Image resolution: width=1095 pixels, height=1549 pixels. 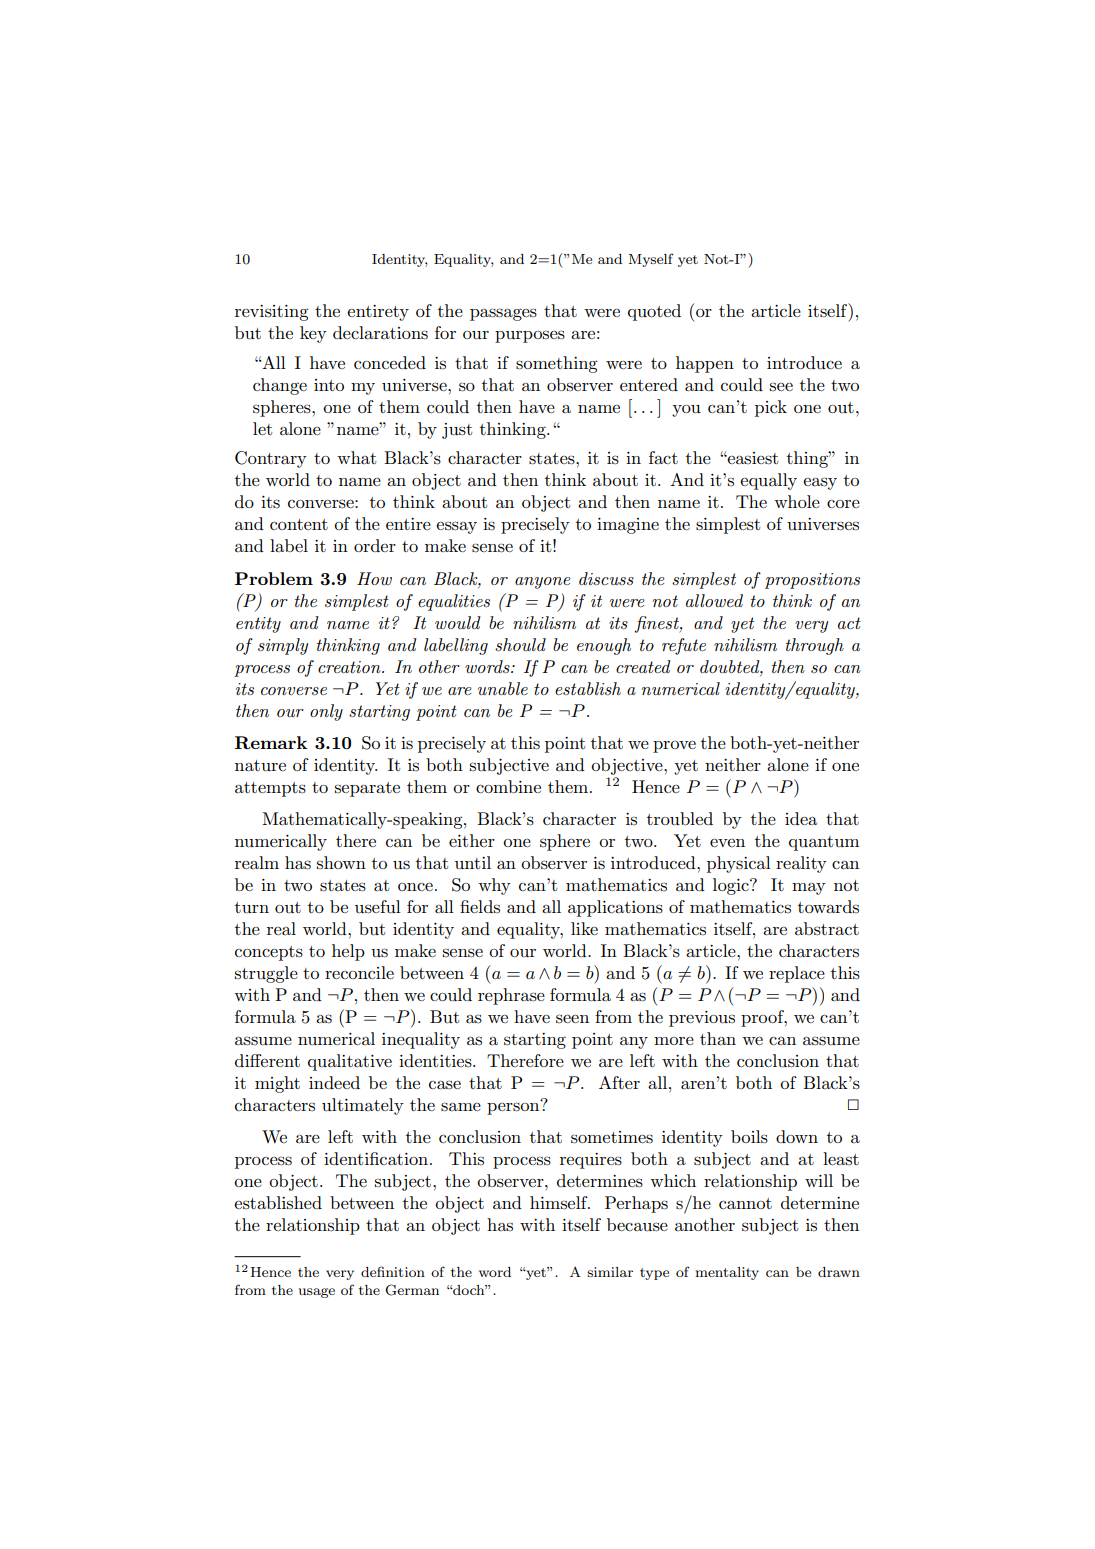 What do you see at coordinates (283, 646) in the screenshot?
I see `simply` at bounding box center [283, 646].
